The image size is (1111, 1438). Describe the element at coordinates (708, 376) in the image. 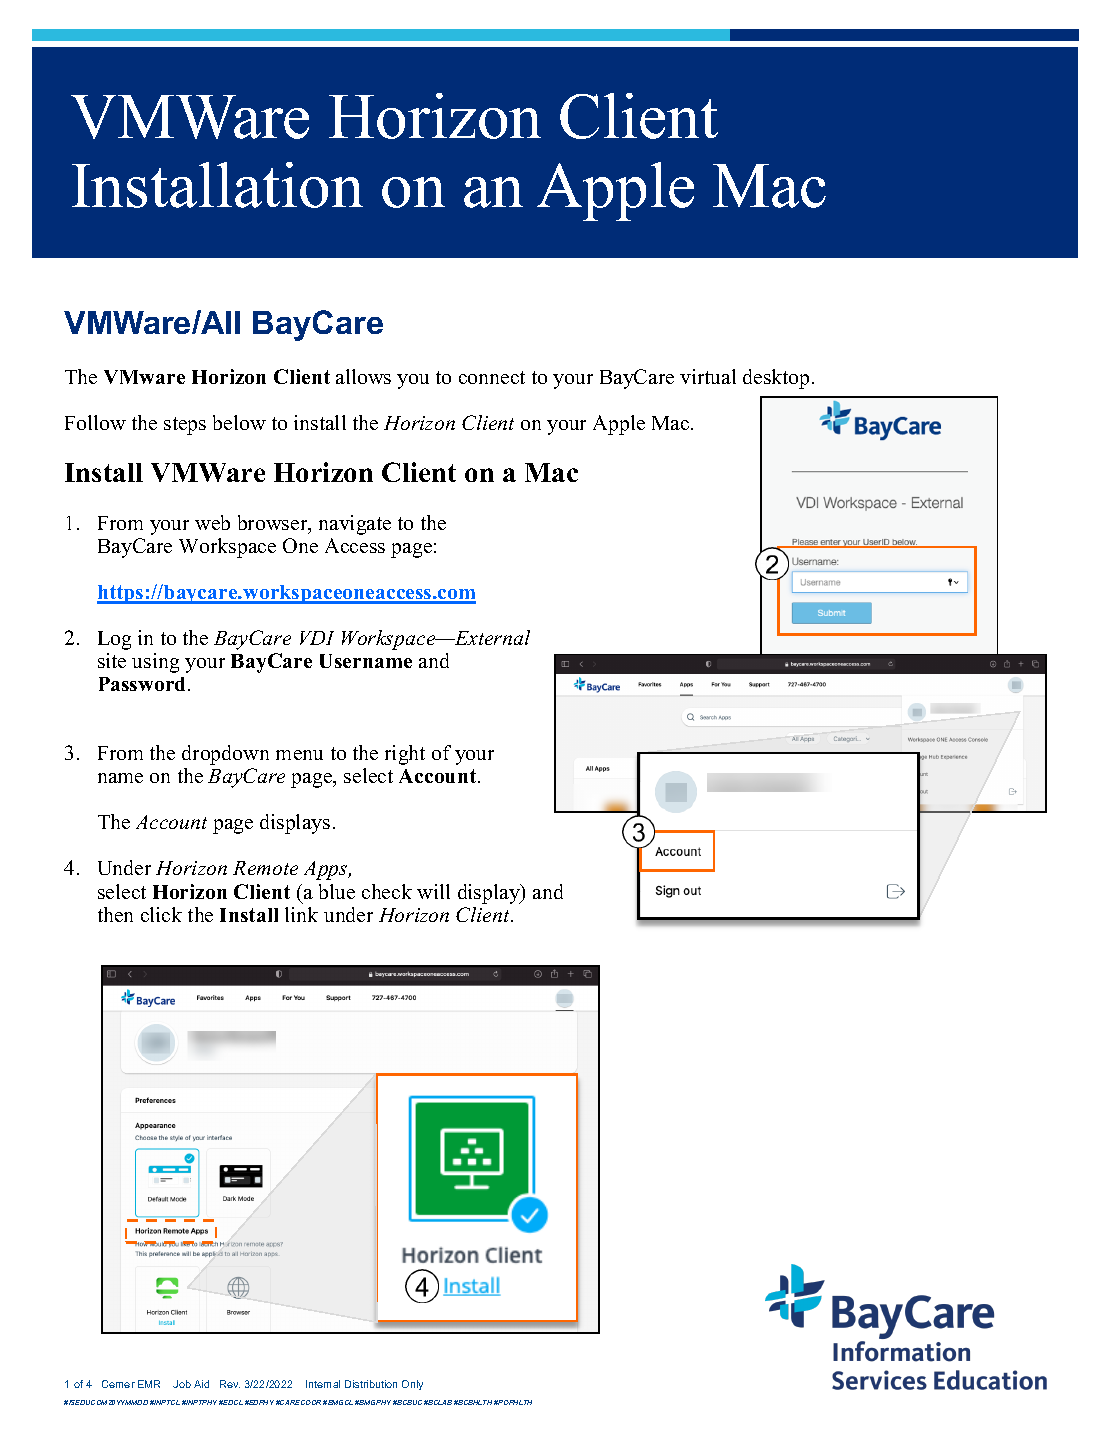

I see `virtual` at that location.
